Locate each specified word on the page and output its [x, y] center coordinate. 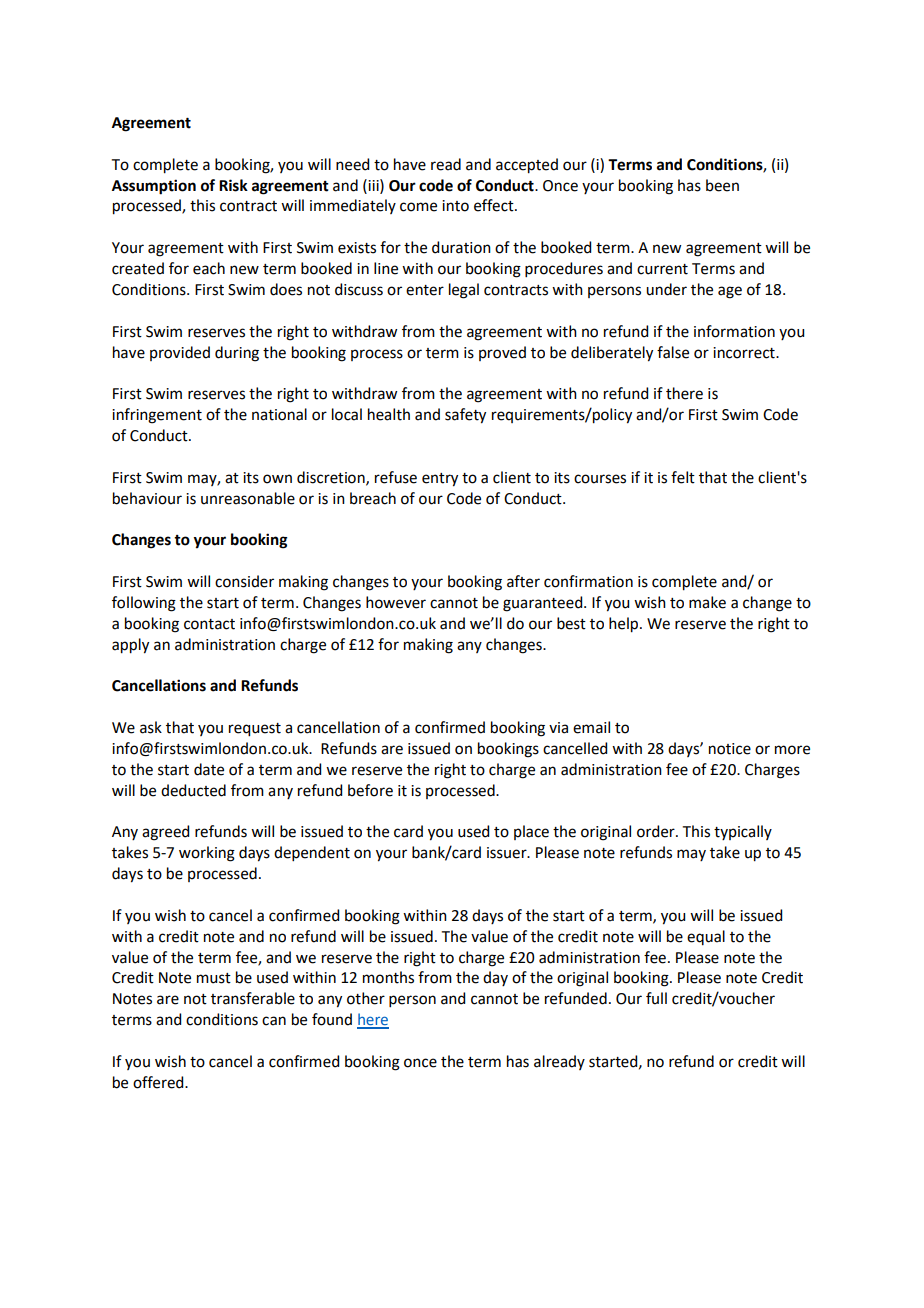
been [722, 185]
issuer [508, 853]
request [255, 730]
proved [502, 353]
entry [440, 480]
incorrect [745, 353]
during [237, 354]
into [455, 206]
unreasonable [248, 498]
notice [730, 749]
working [207, 854]
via [558, 728]
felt [683, 477]
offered [159, 1082]
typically [743, 832]
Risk [233, 185]
